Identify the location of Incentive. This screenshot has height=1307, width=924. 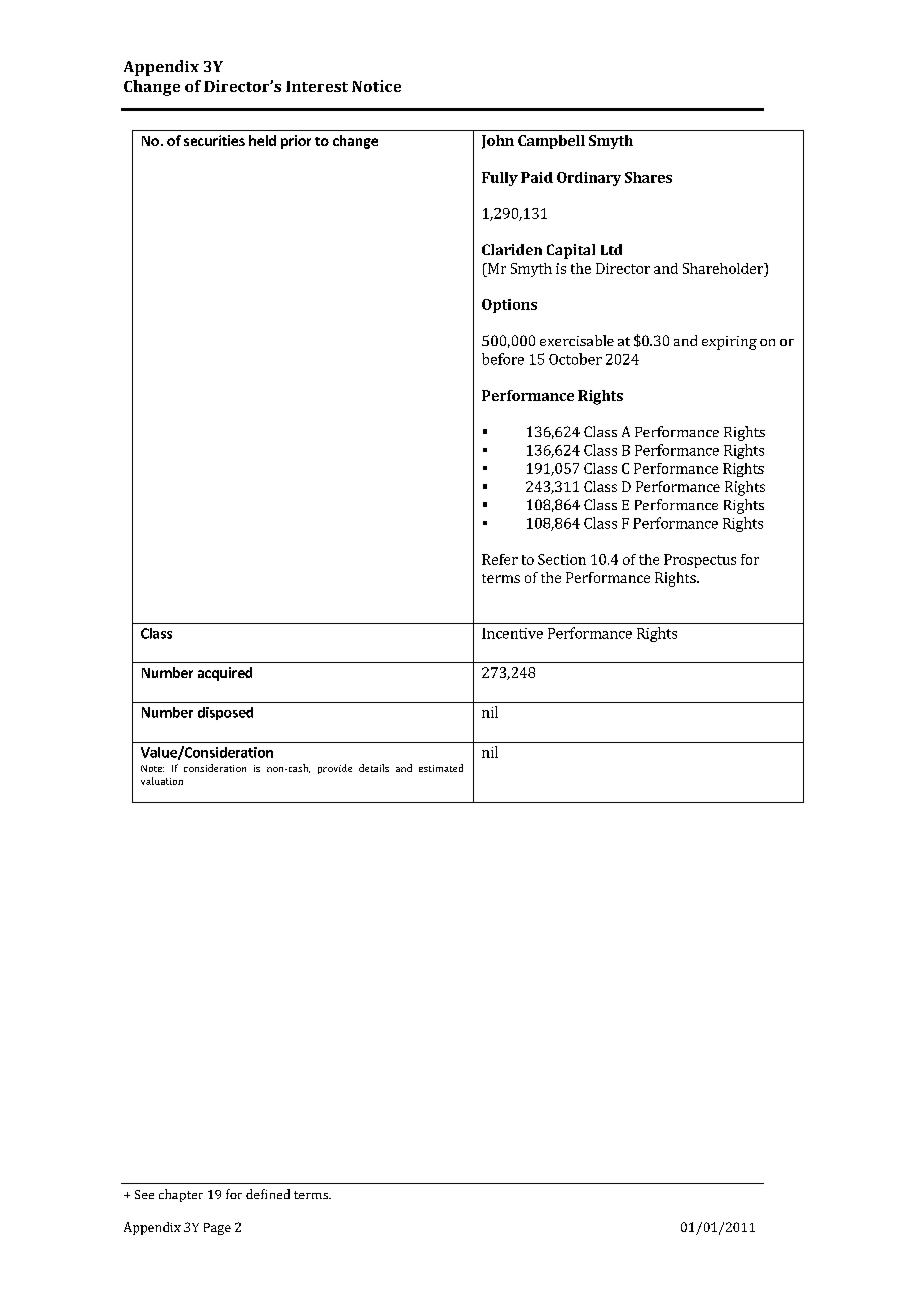
(512, 633).
